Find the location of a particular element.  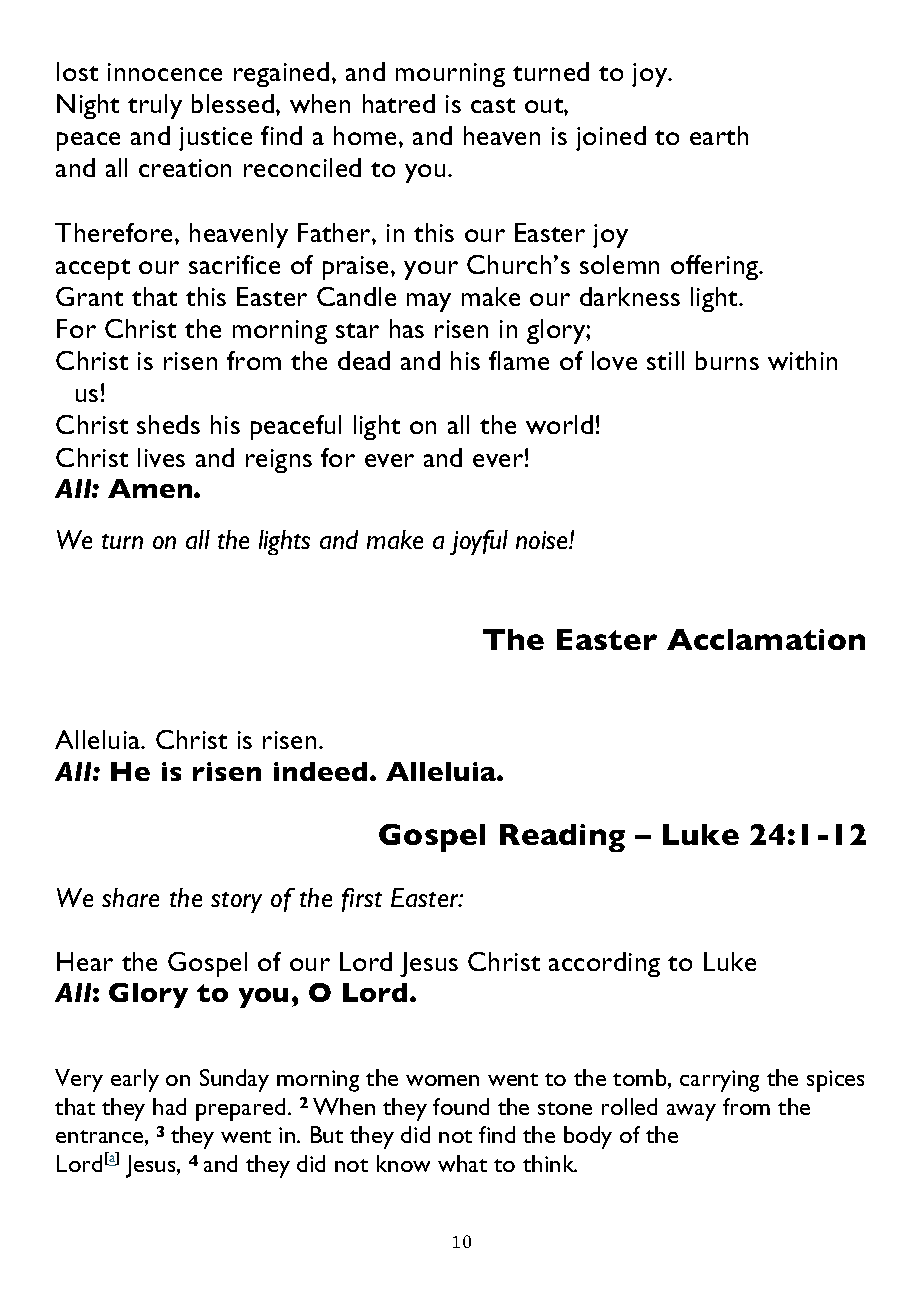

earth is located at coordinates (719, 135).
